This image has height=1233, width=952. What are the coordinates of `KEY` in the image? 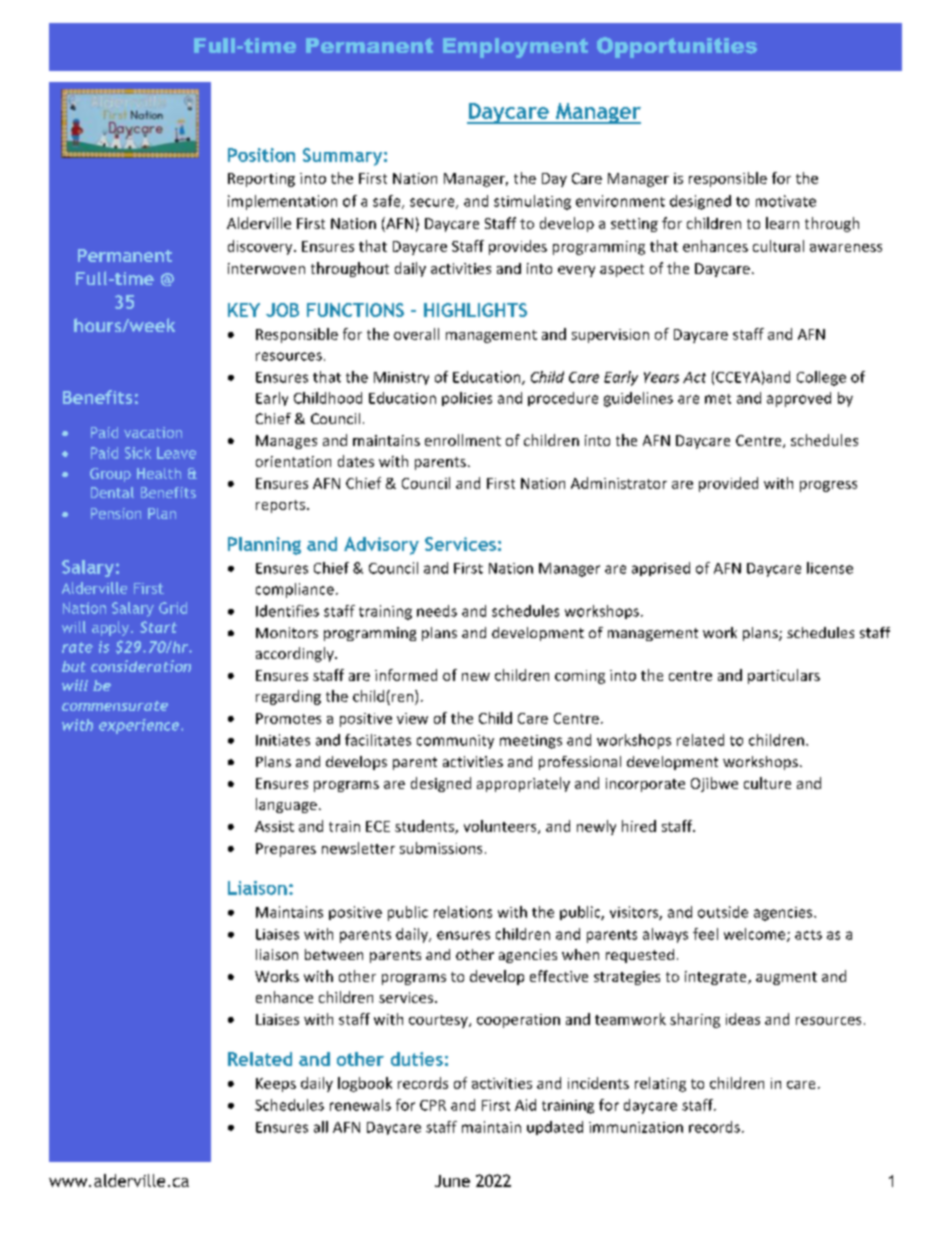 It's located at (244, 310).
